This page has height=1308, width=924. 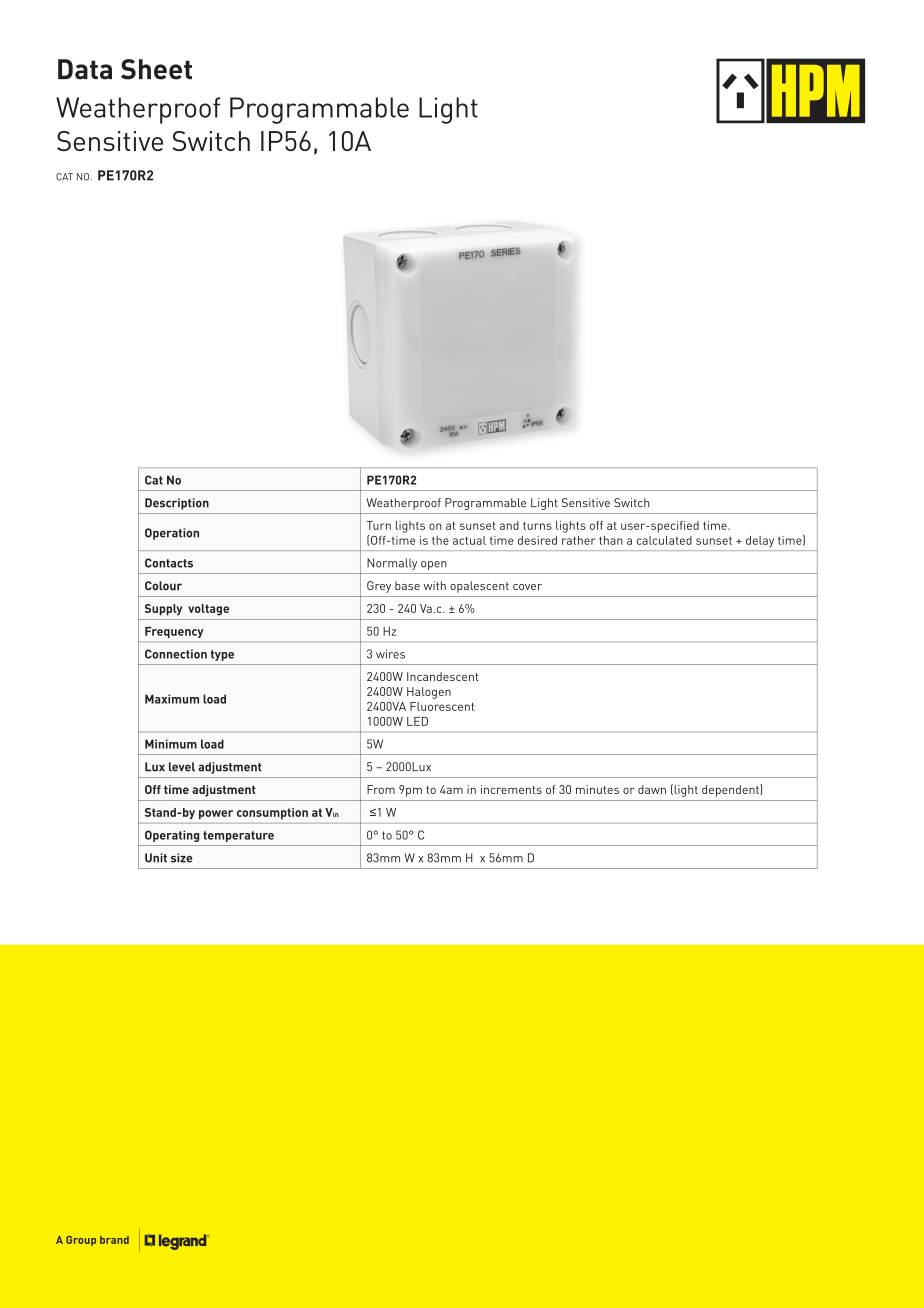 I want to click on From, so click(x=381, y=789).
